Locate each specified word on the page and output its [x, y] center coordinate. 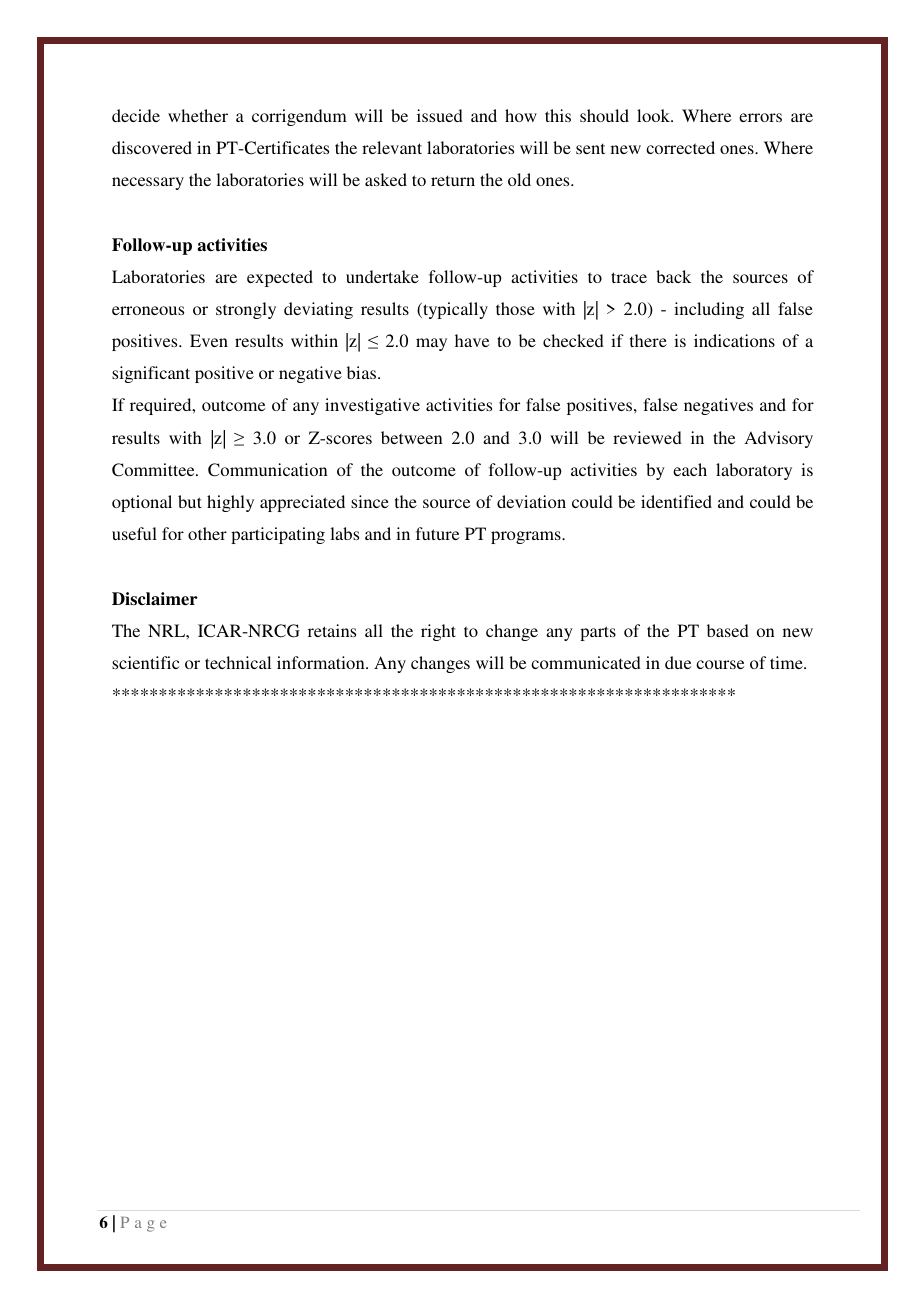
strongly [246, 310]
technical [238, 662]
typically [454, 310]
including [709, 310]
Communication [268, 470]
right [438, 632]
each [690, 469]
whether [198, 115]
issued [440, 115]
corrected [680, 147]
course [720, 664]
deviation [531, 501]
